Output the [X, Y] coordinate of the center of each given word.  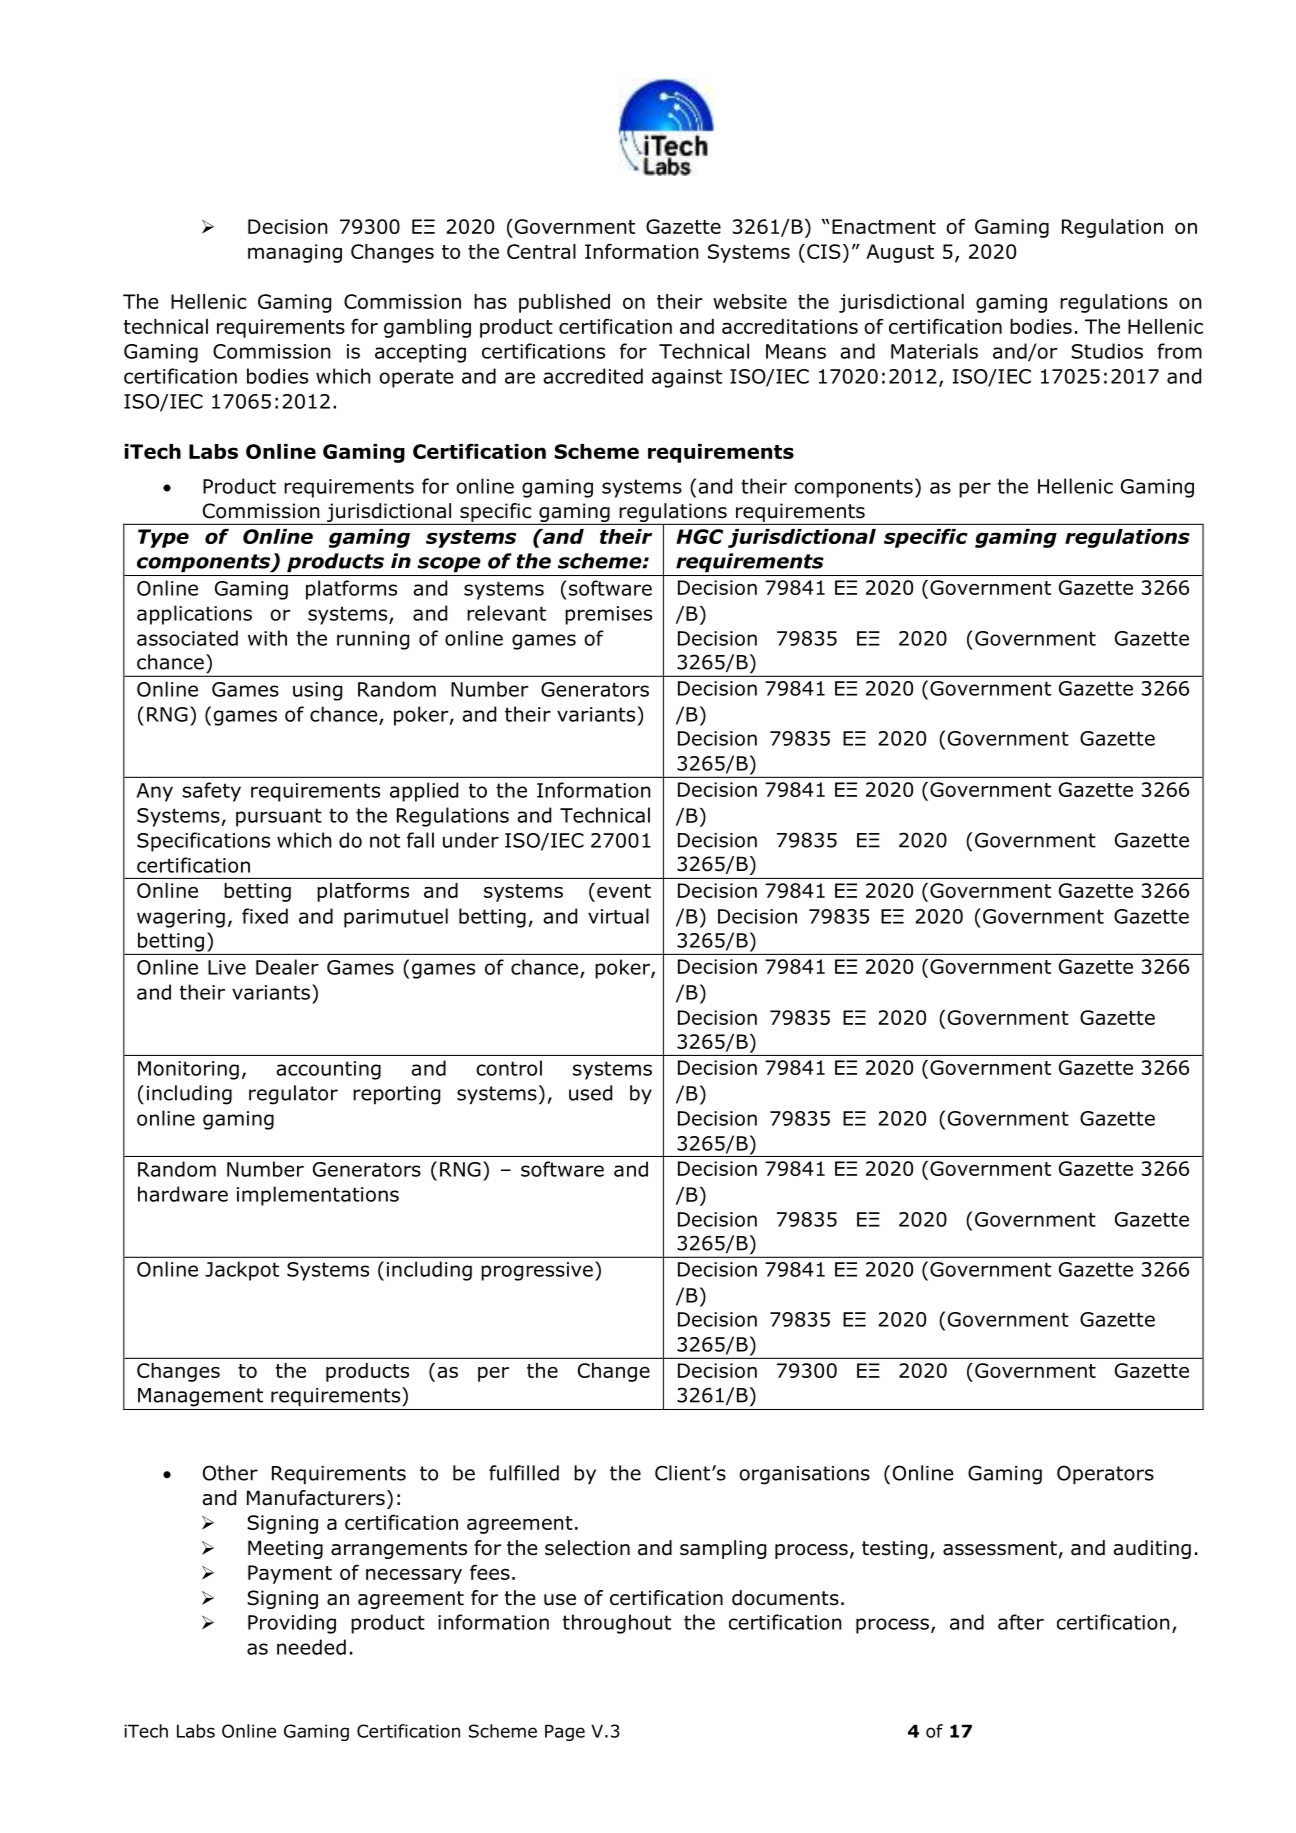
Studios [1107, 351]
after [1021, 1622]
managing [295, 253]
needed [311, 1647]
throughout [617, 1624]
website [750, 301]
